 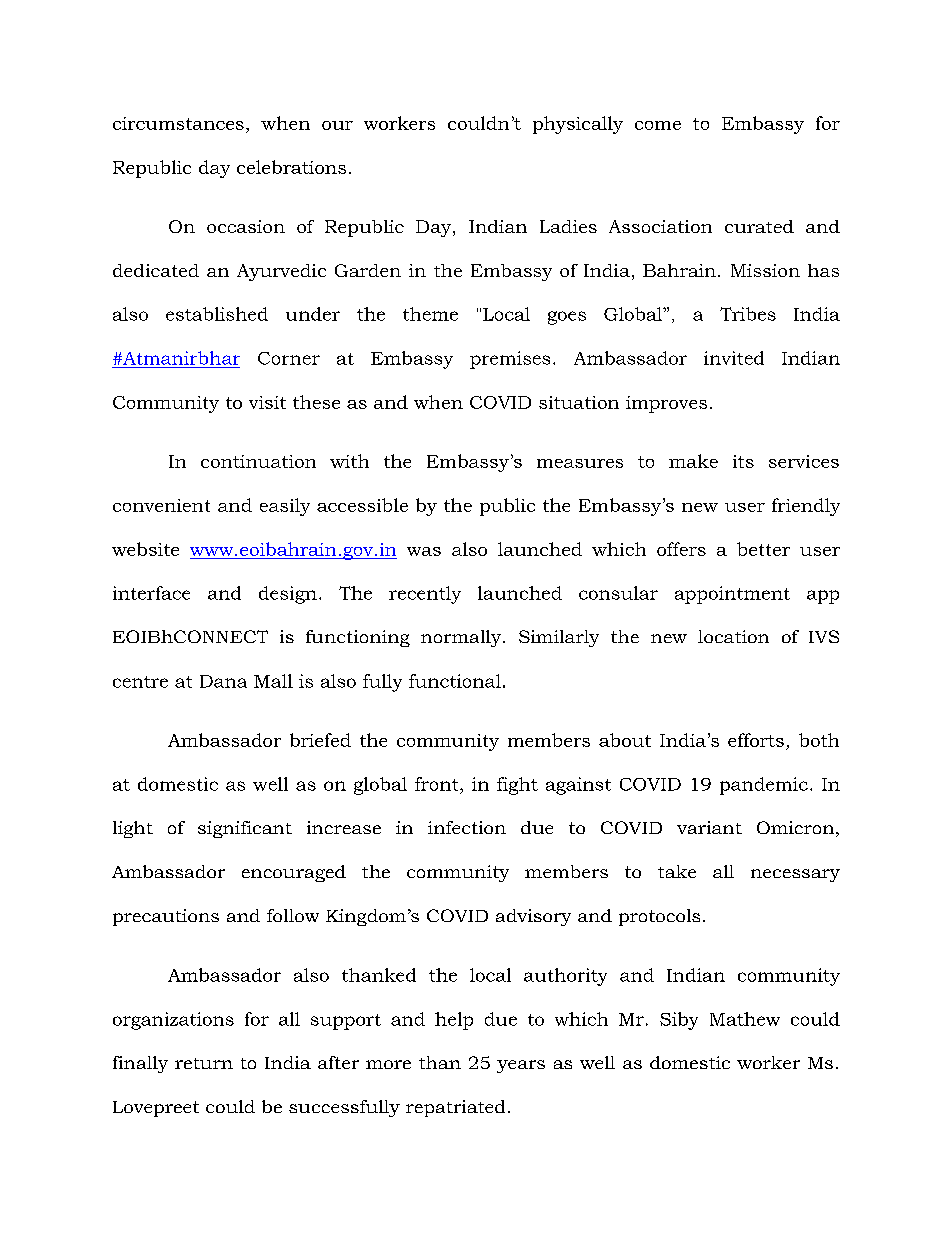 What do you see at coordinates (745, 1019) in the screenshot?
I see `Mathew` at bounding box center [745, 1019].
